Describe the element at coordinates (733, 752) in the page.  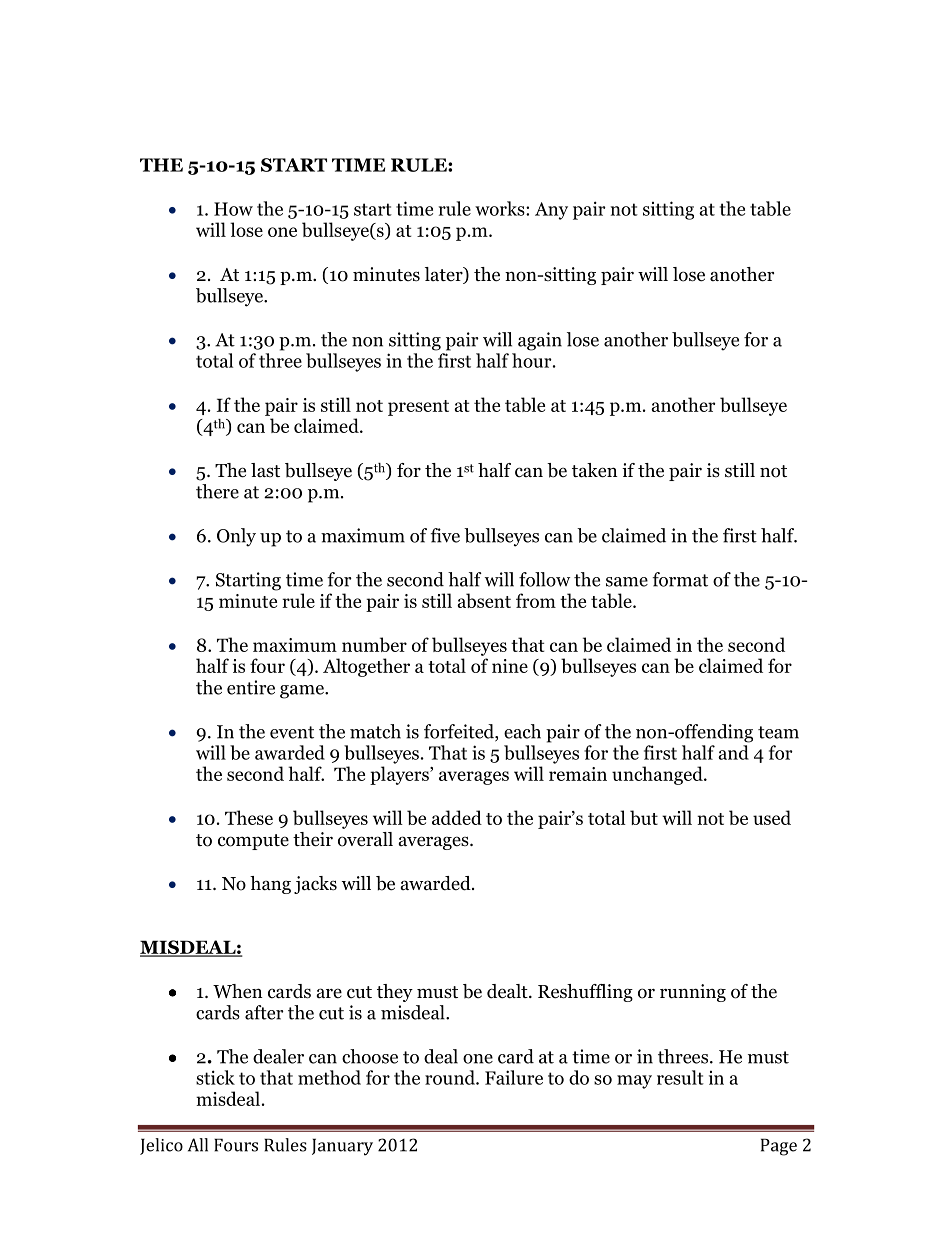
I see `and` at that location.
